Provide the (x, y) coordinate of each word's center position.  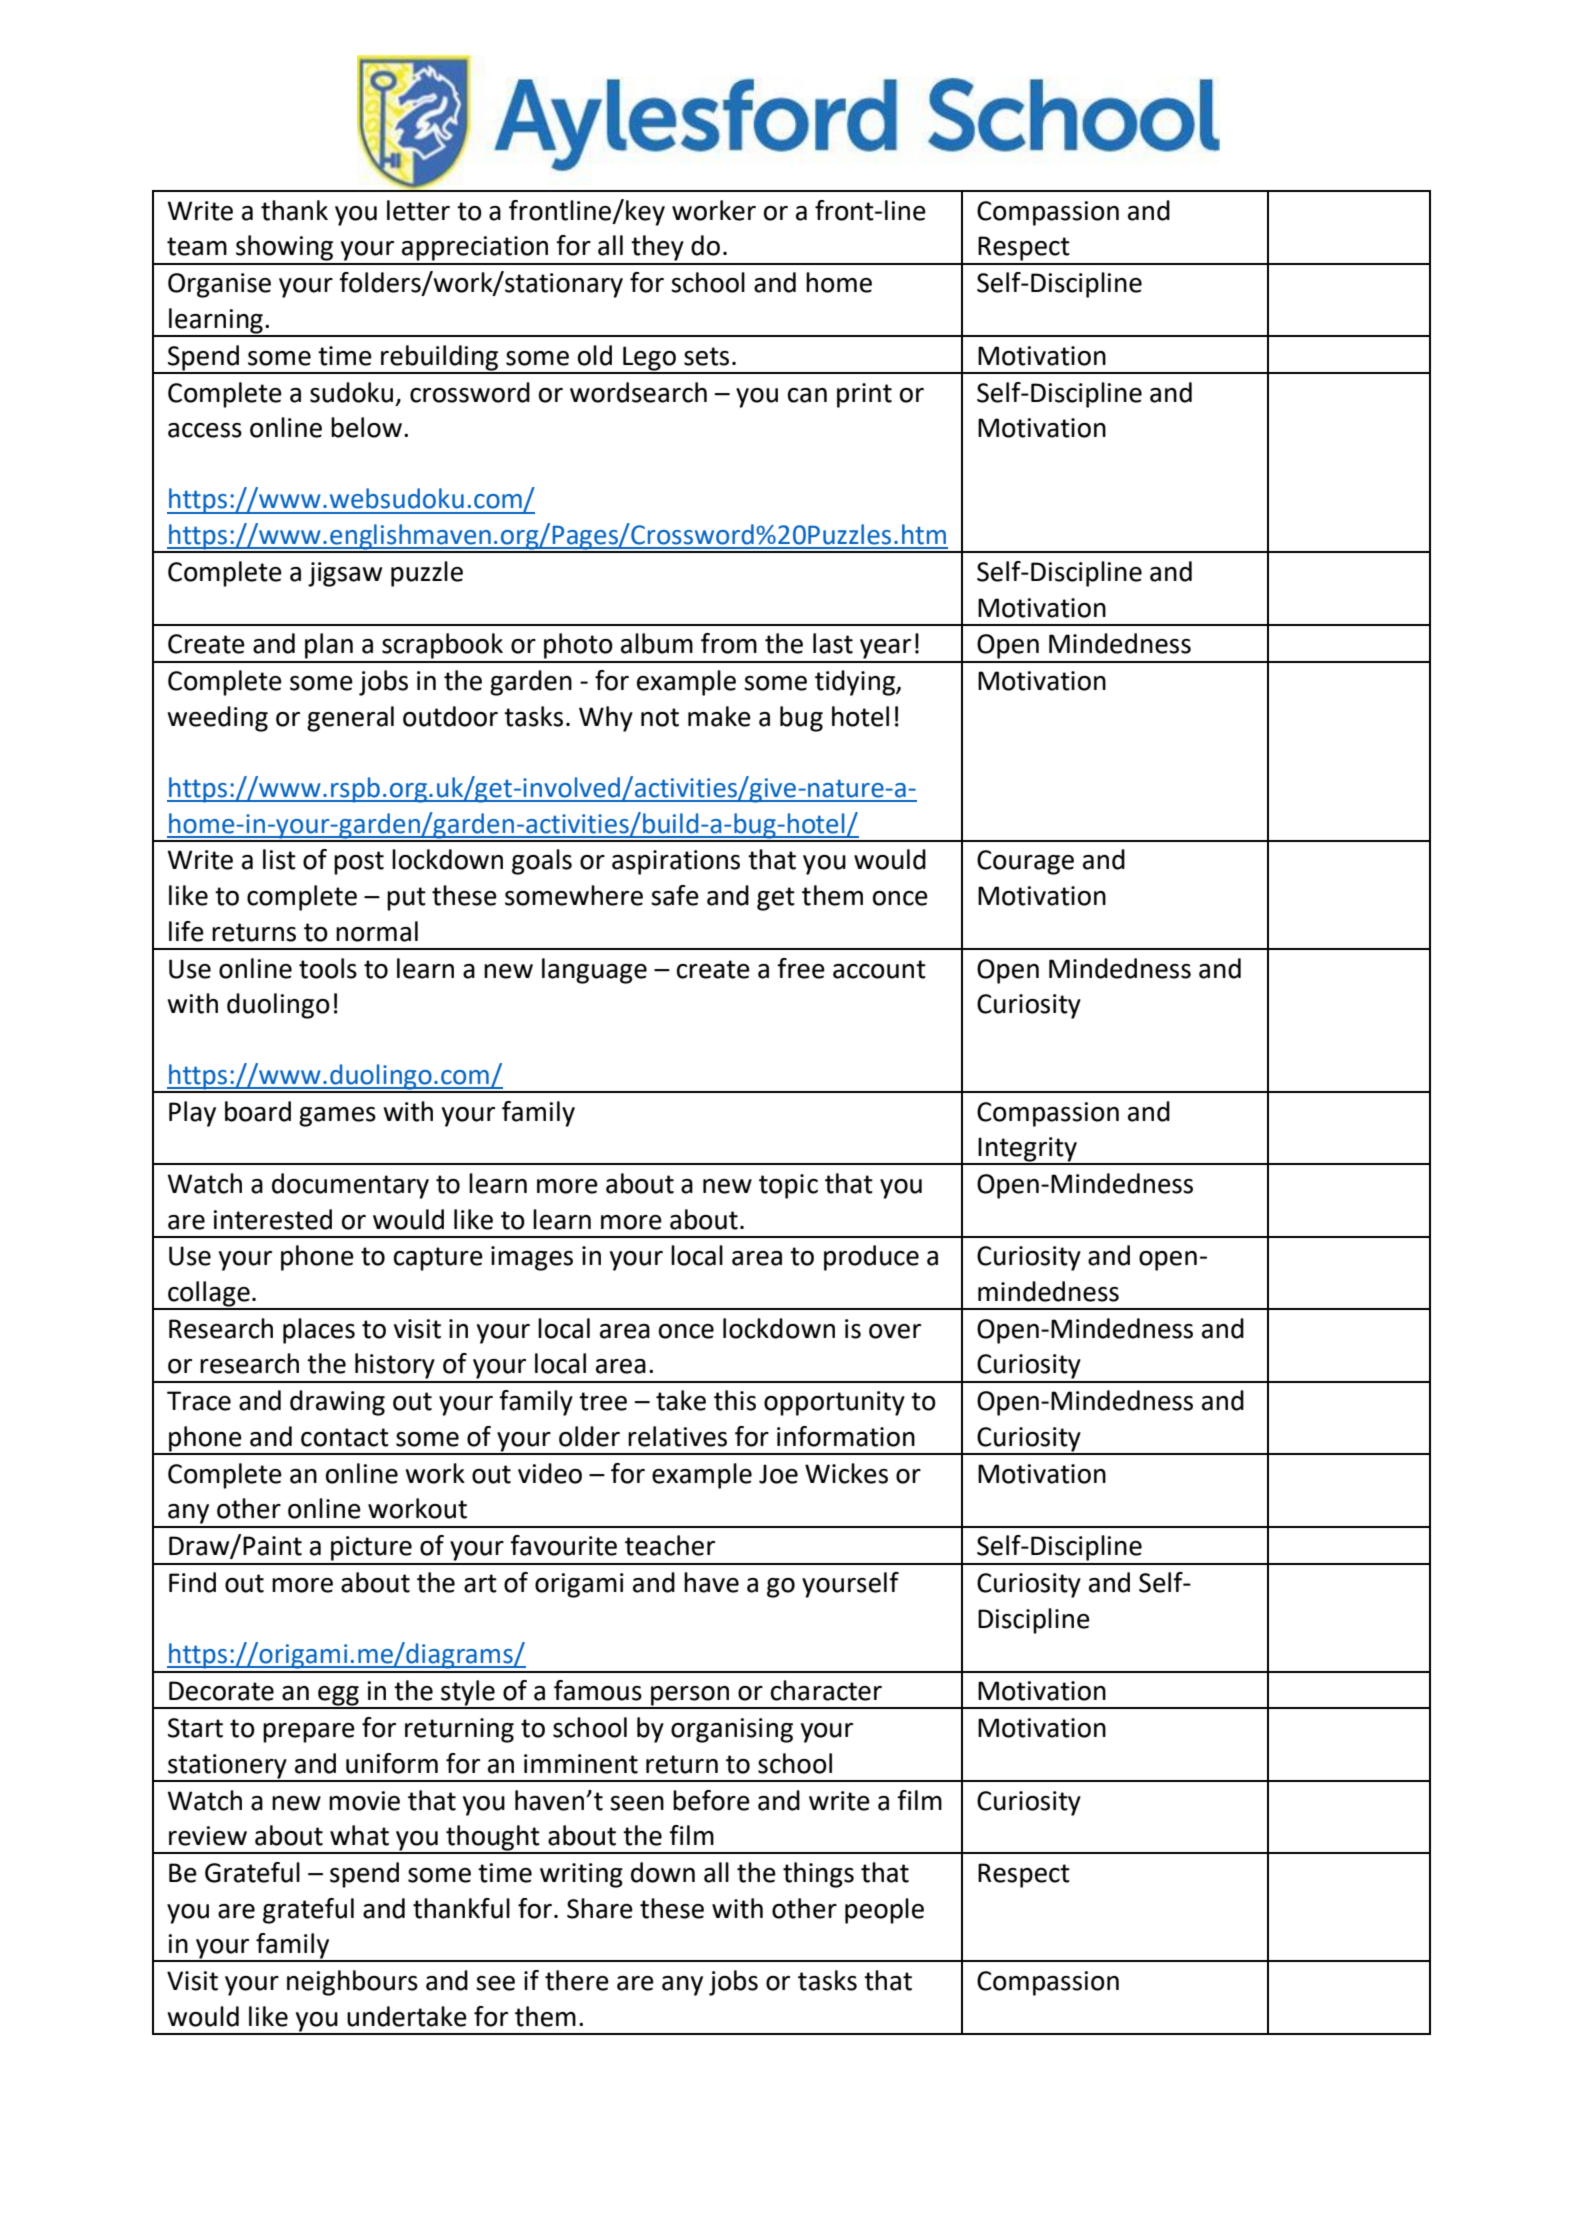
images (532, 1258)
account (879, 969)
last (833, 643)
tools (328, 968)
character (826, 1690)
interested (272, 1219)
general (350, 719)
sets (706, 356)
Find (192, 1582)
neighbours (352, 1983)
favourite (563, 1545)
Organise (219, 285)
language (594, 971)
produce (871, 1258)
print (864, 395)
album (657, 643)
